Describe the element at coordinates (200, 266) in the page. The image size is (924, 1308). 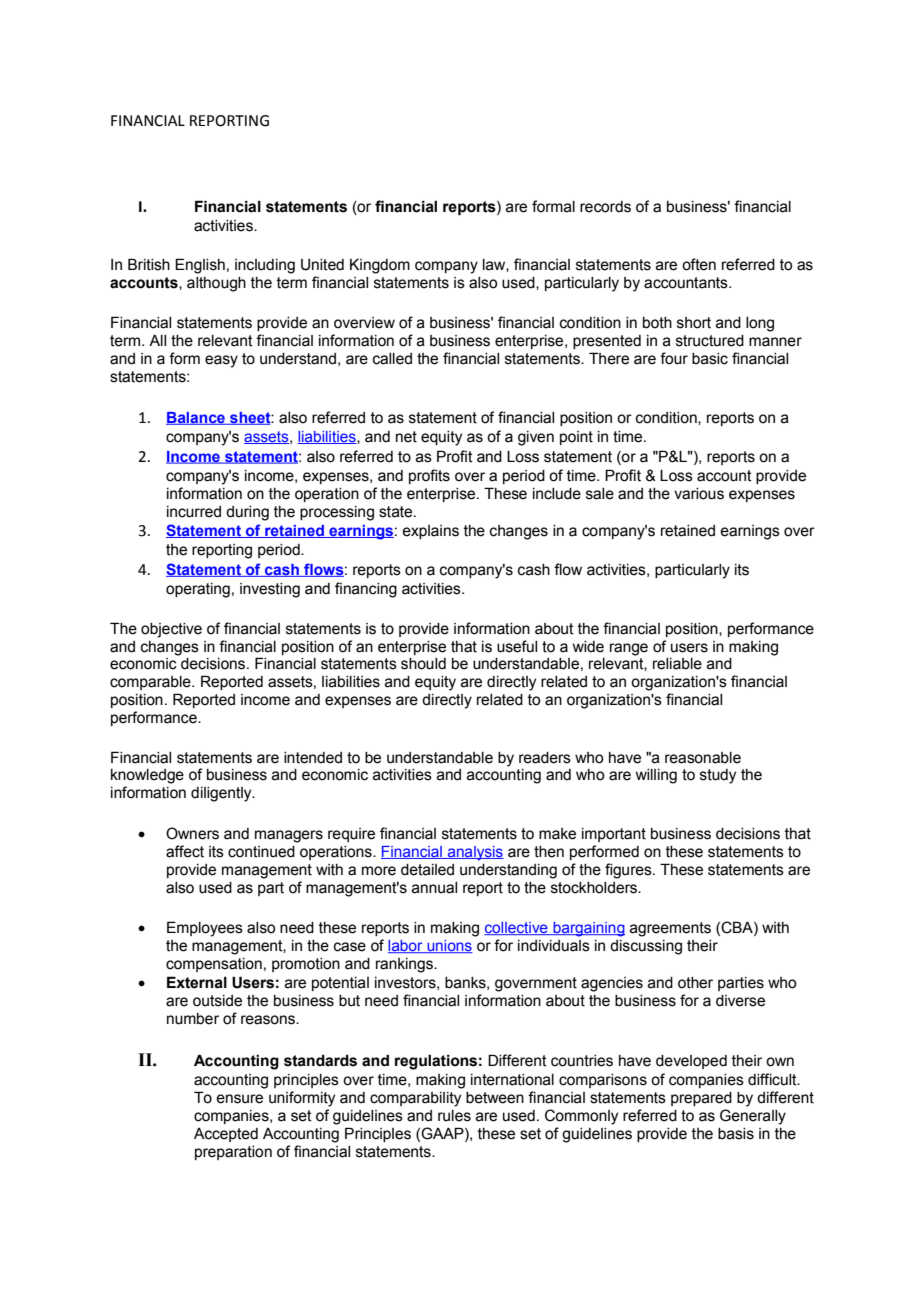
I see `English` at that location.
